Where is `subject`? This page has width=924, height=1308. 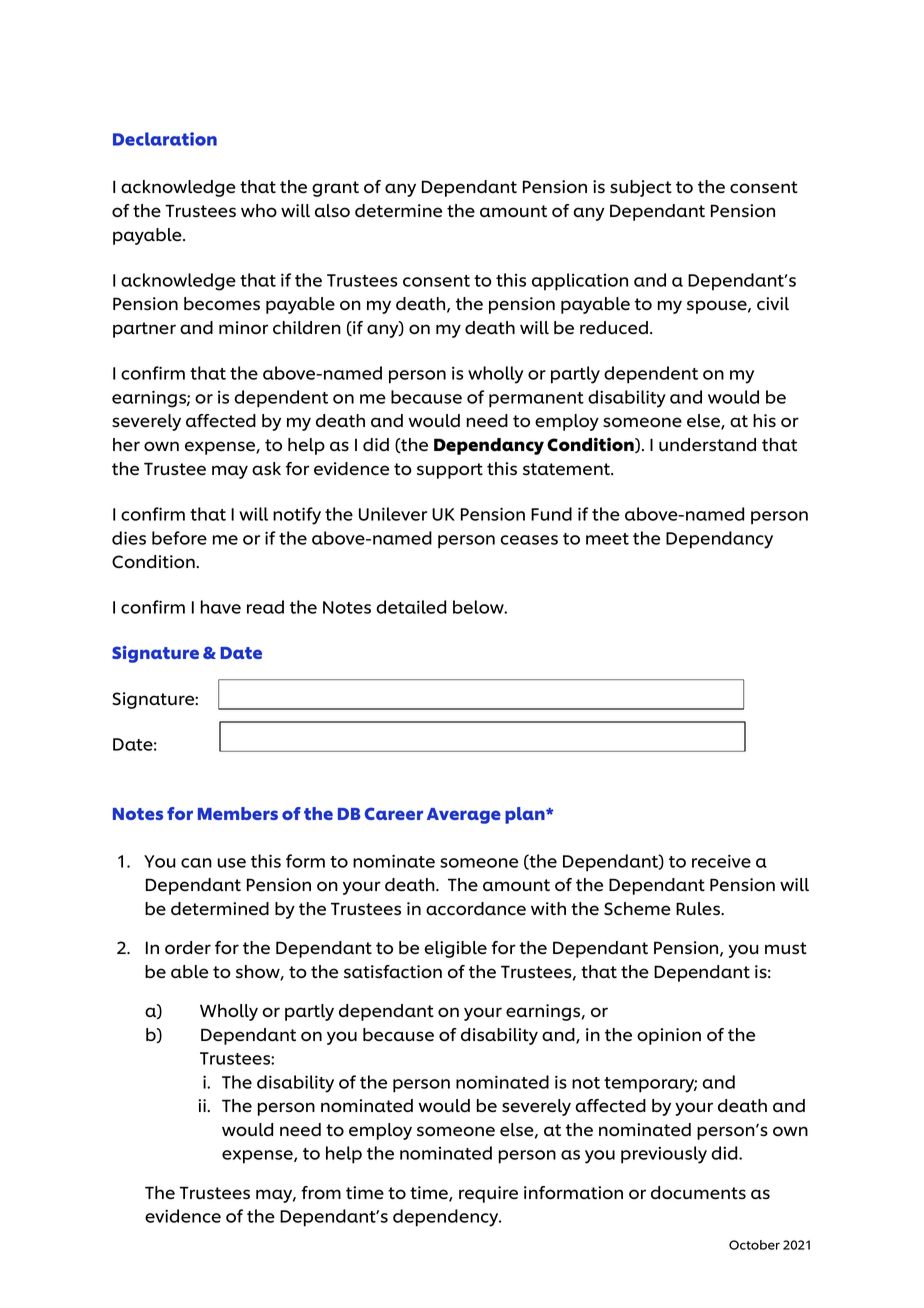
subject is located at coordinates (641, 188).
